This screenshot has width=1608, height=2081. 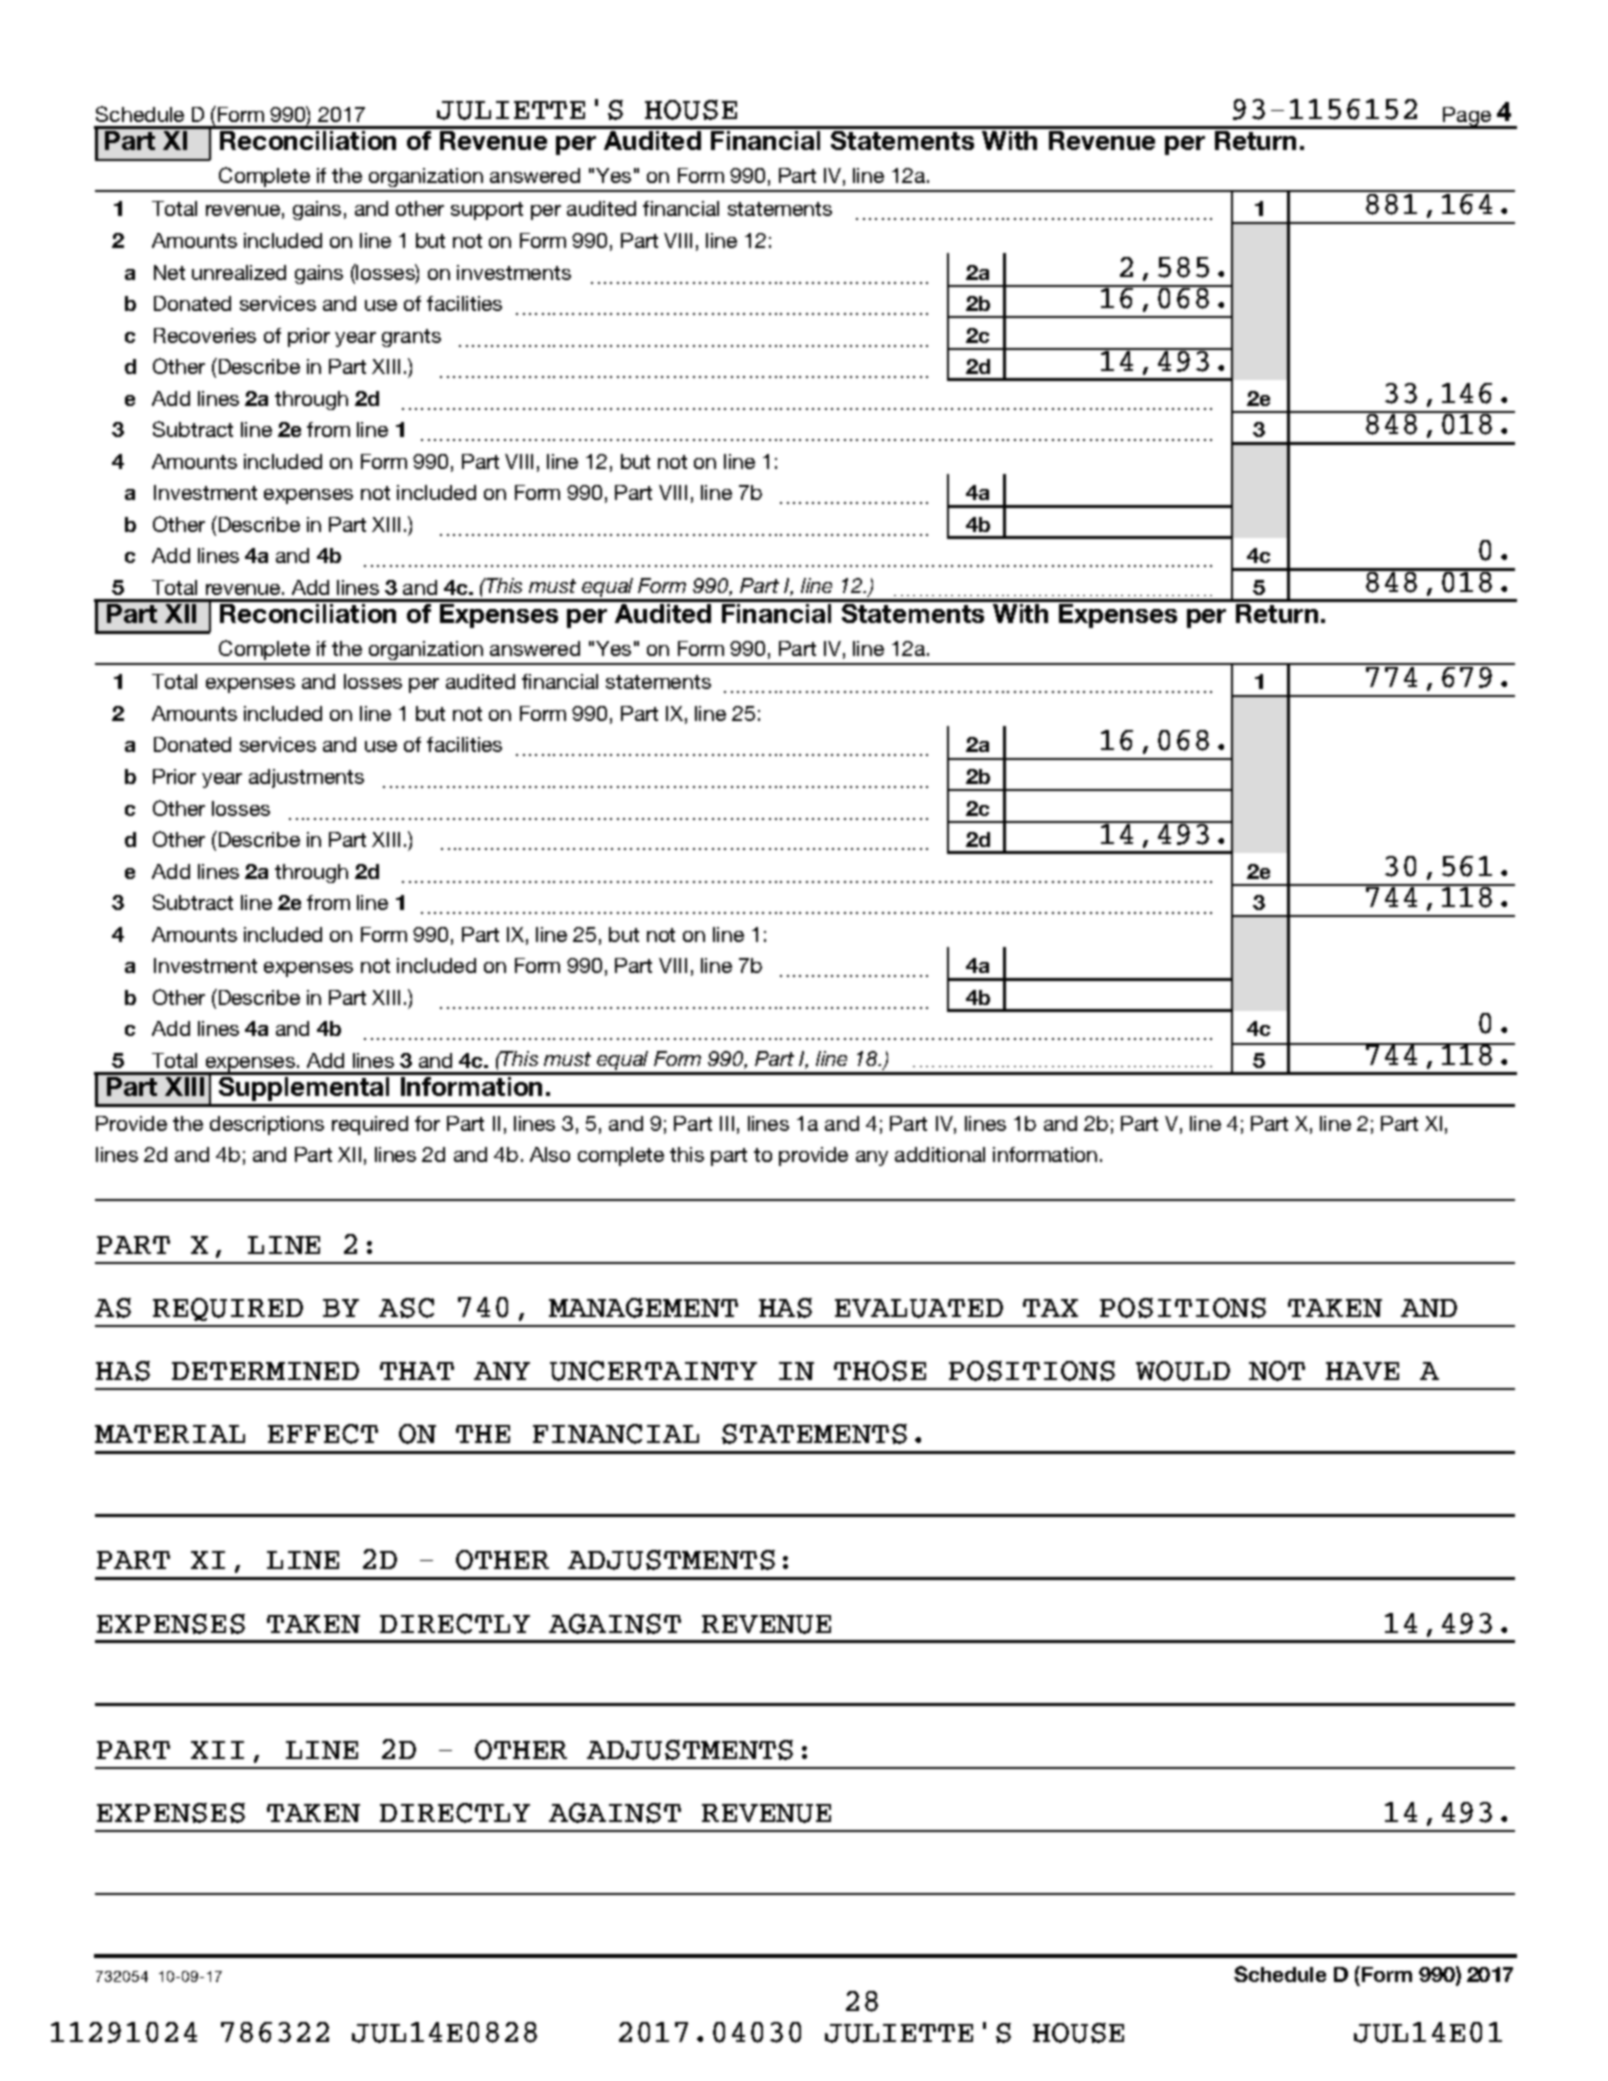 I want to click on Recoveries, so click(x=205, y=335).
